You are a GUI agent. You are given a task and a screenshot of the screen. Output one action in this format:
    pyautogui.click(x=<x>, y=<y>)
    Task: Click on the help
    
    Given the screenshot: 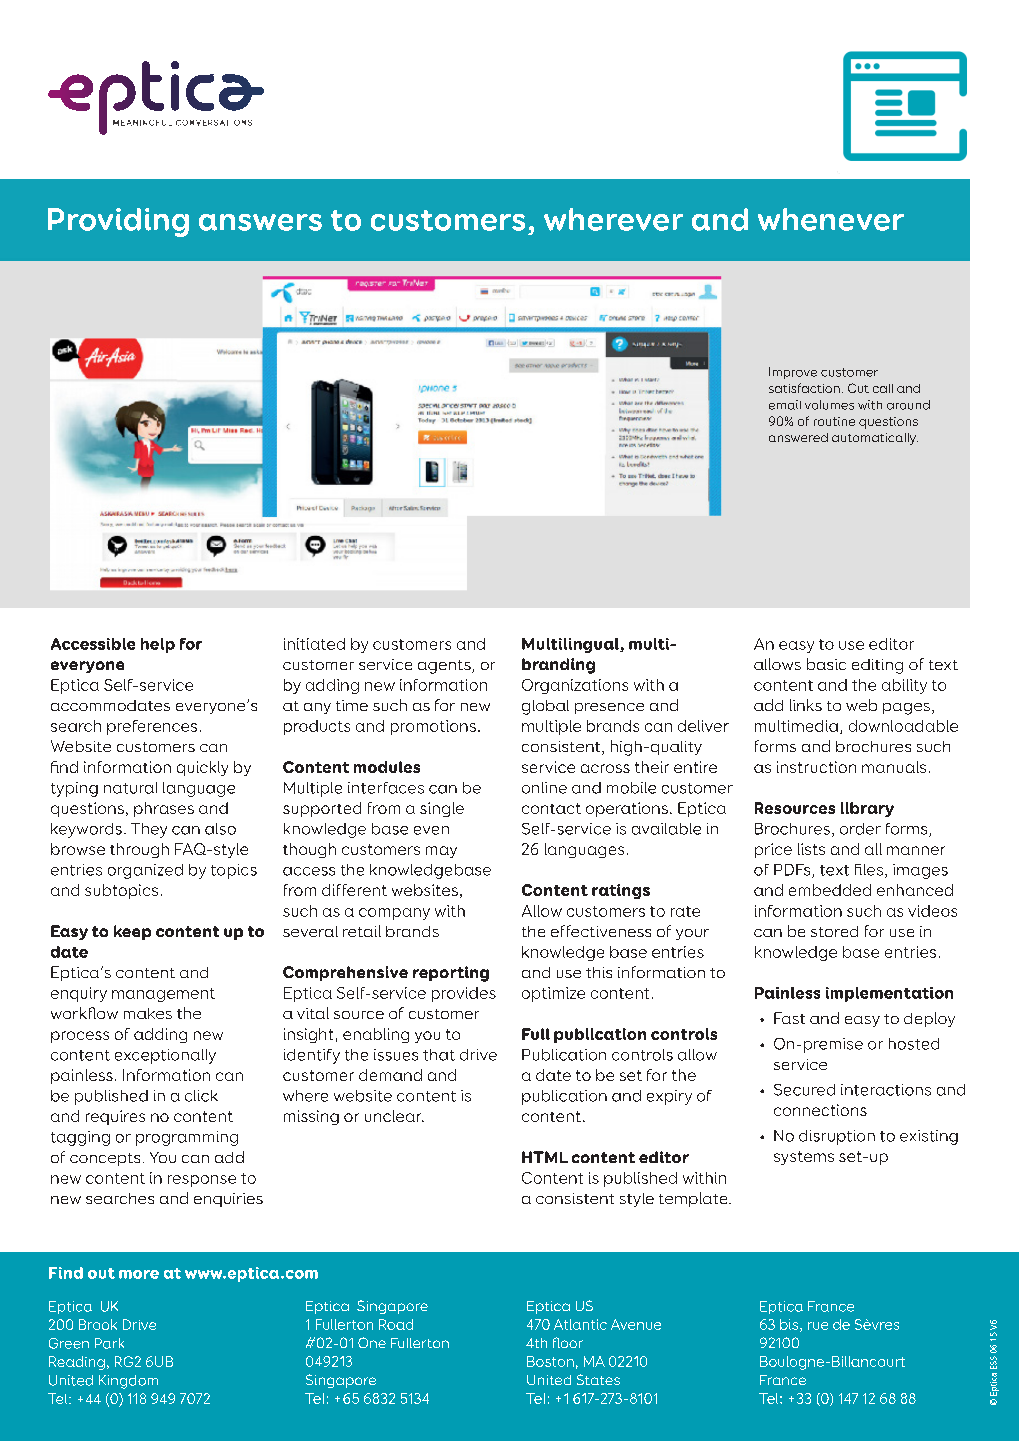 What is the action you would take?
    pyautogui.click(x=158, y=645)
